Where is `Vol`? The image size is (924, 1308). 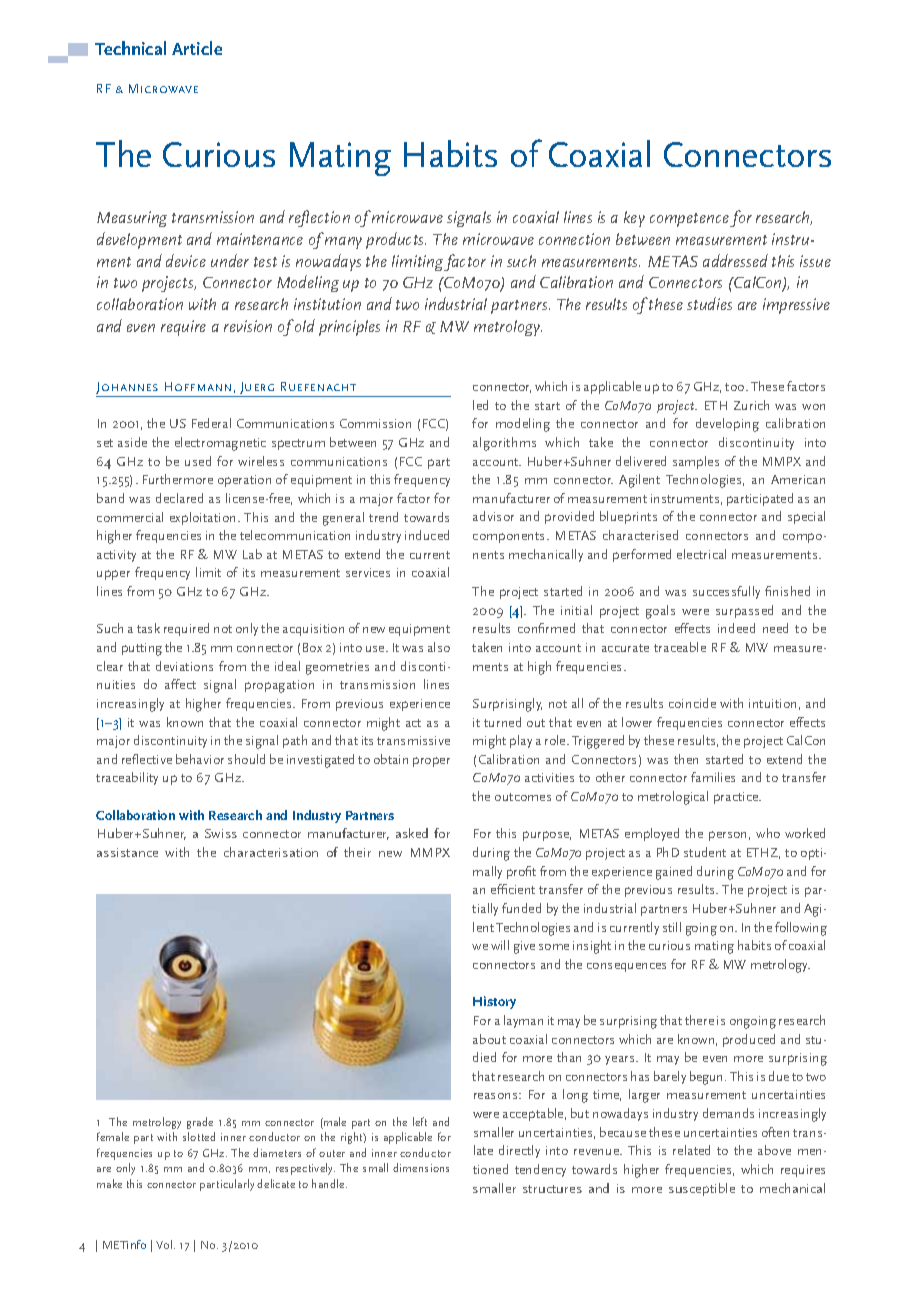 Vol is located at coordinates (165, 1244).
